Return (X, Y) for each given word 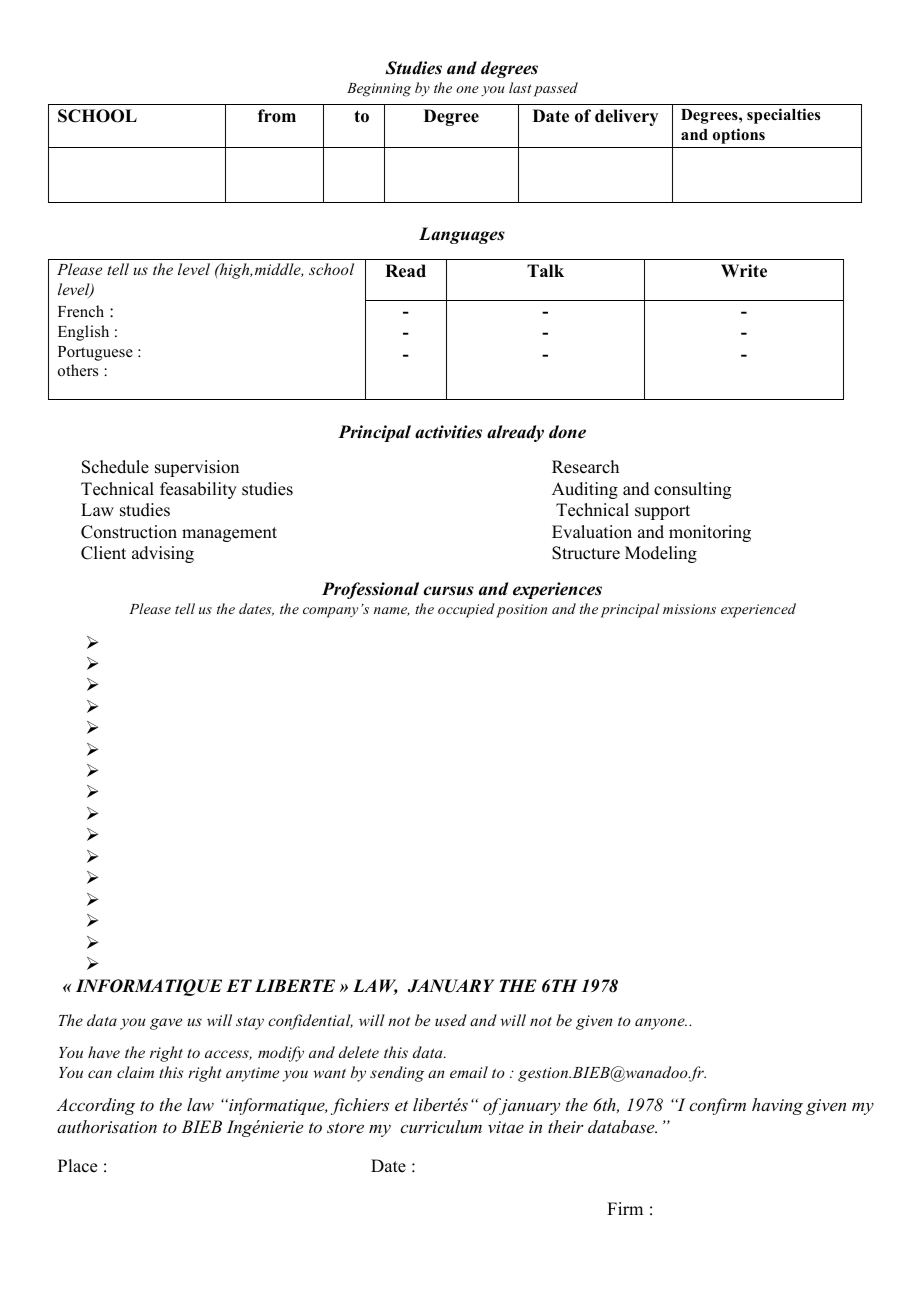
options (739, 136)
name (392, 611)
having (777, 1106)
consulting (692, 490)
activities (448, 432)
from (277, 116)
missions (689, 609)
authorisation (107, 1126)
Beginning (379, 90)
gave (166, 1024)
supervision (197, 468)
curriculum (441, 1126)
